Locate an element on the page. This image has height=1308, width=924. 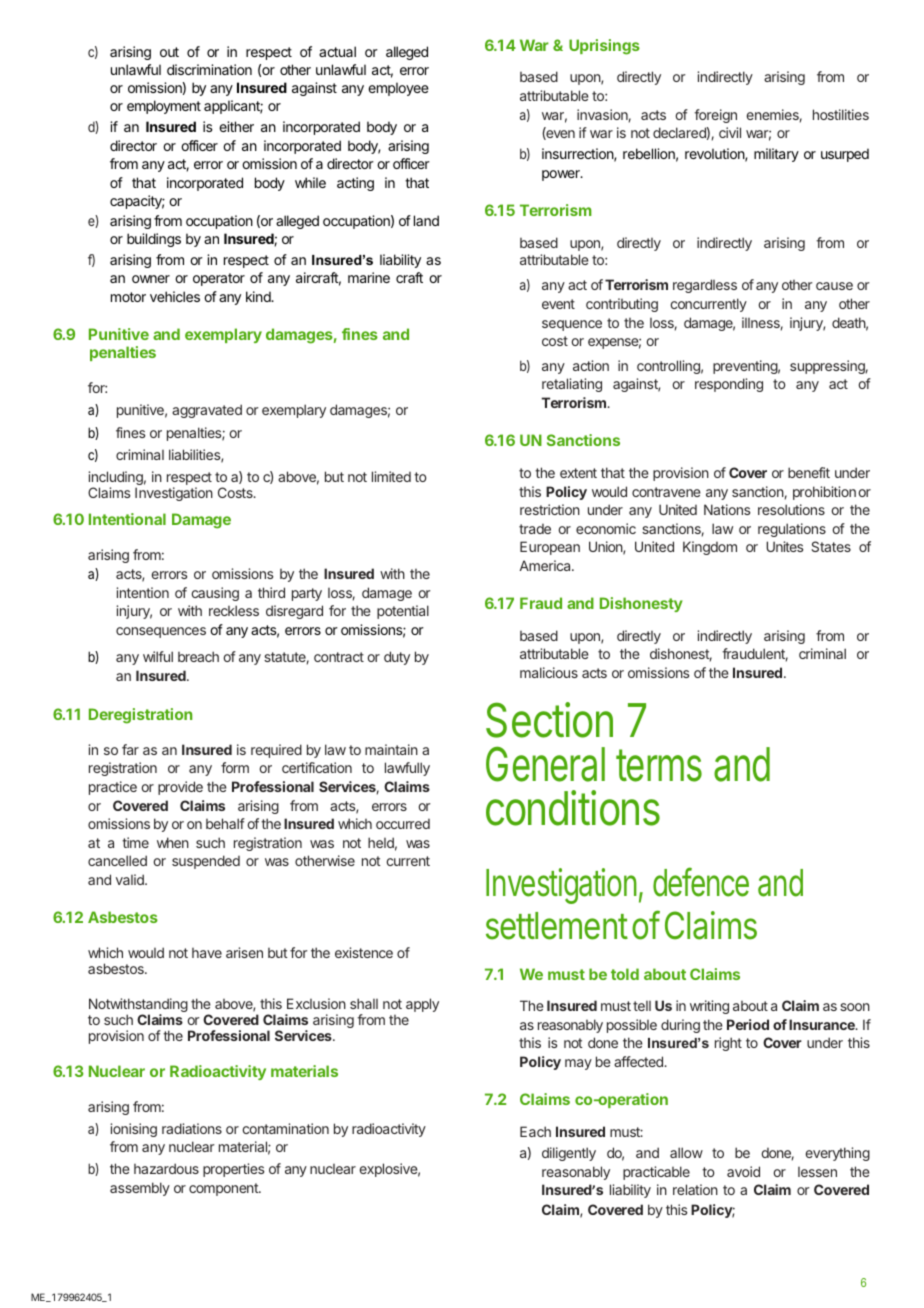
Unites is located at coordinates (784, 546).
